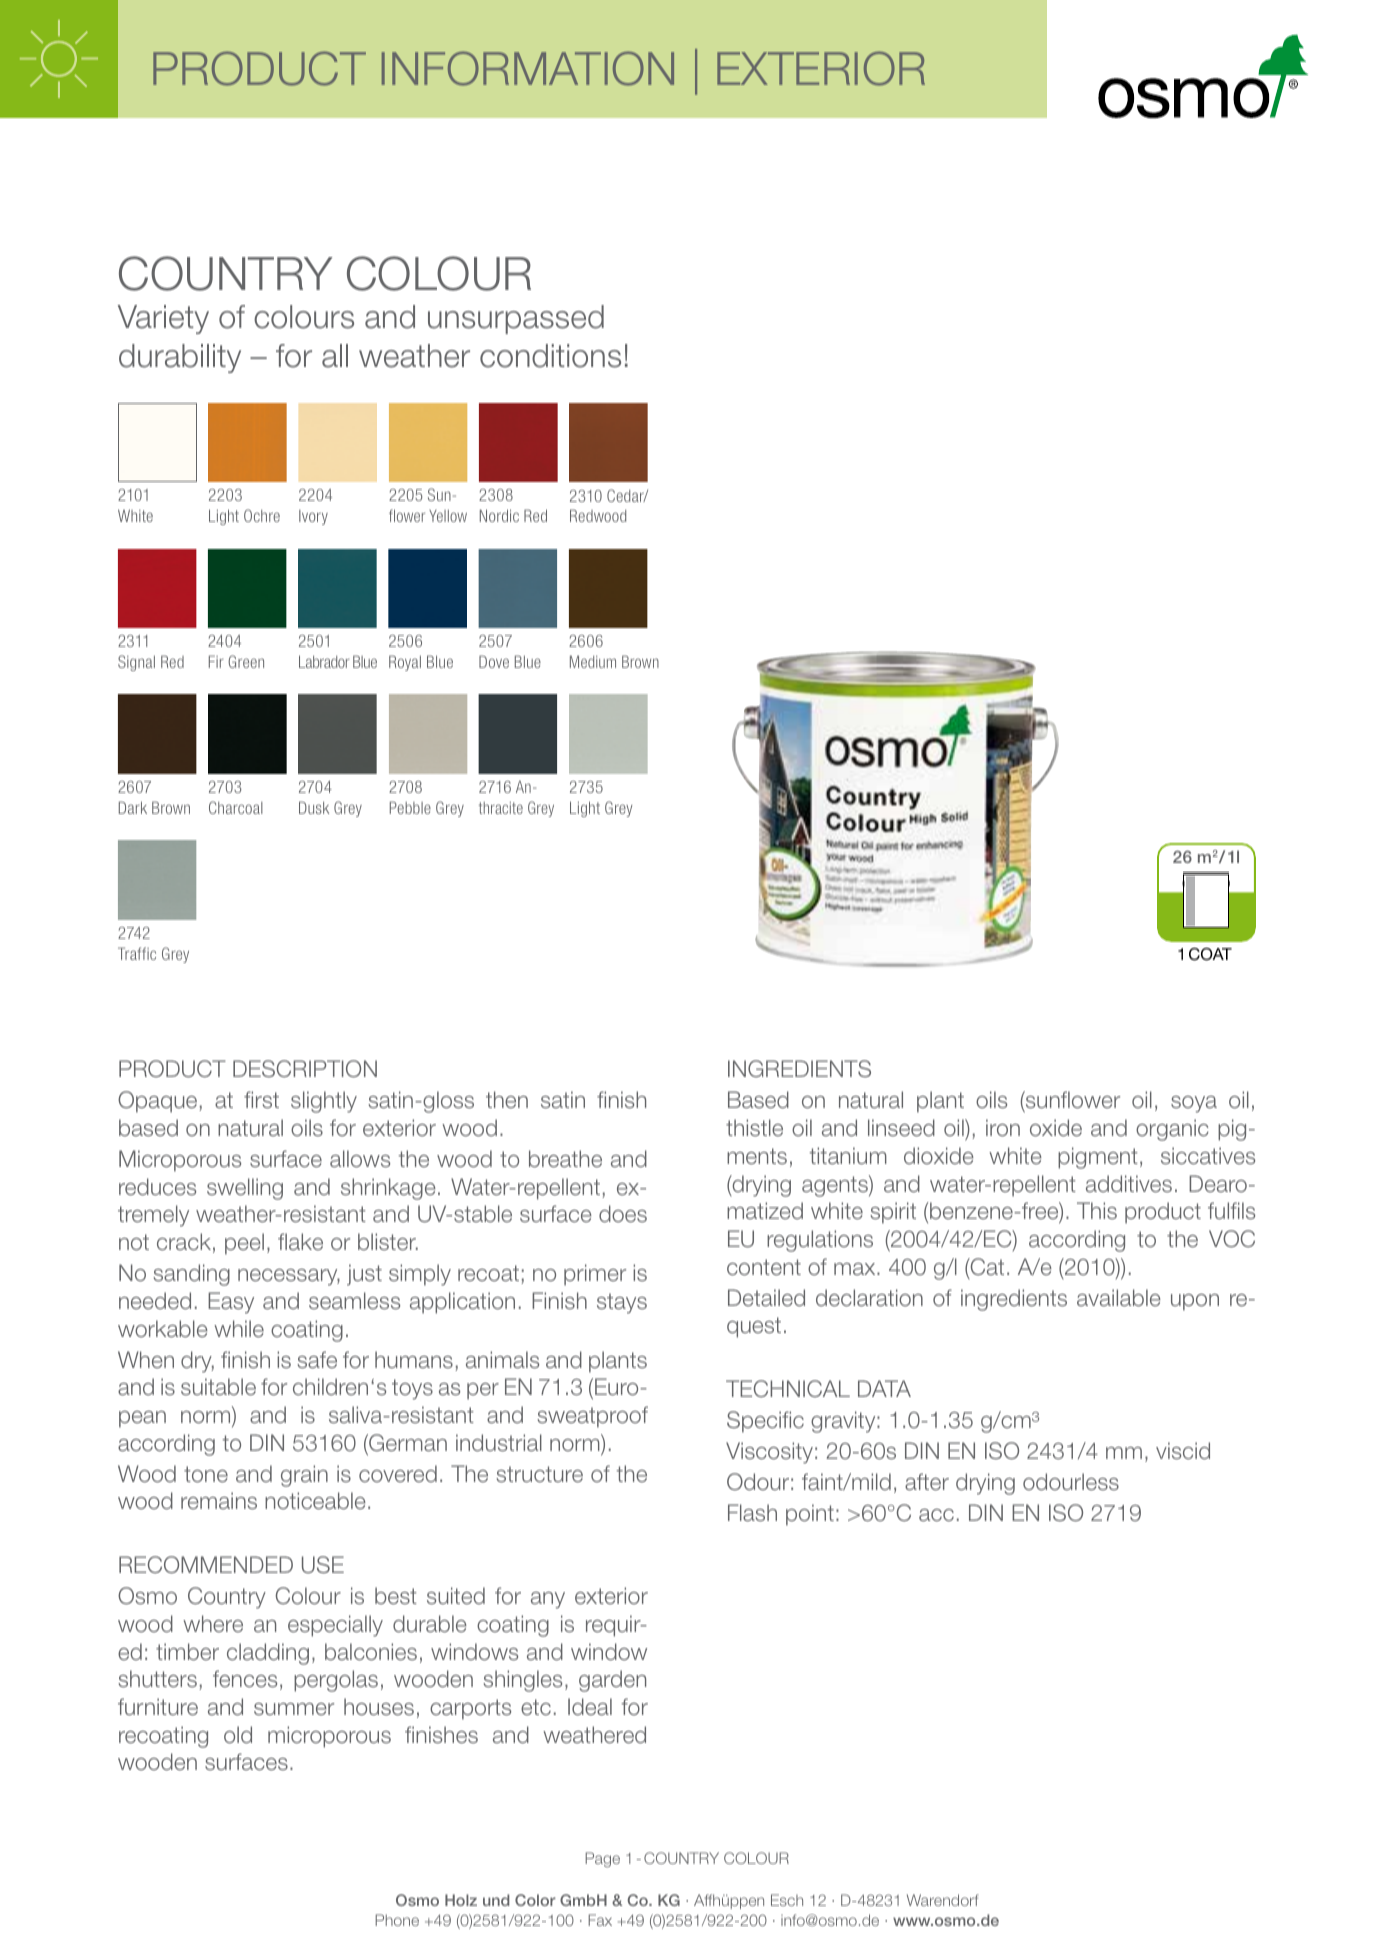 The image size is (1374, 1943). What do you see at coordinates (516, 319) in the page?
I see `unsurpassed` at bounding box center [516, 319].
